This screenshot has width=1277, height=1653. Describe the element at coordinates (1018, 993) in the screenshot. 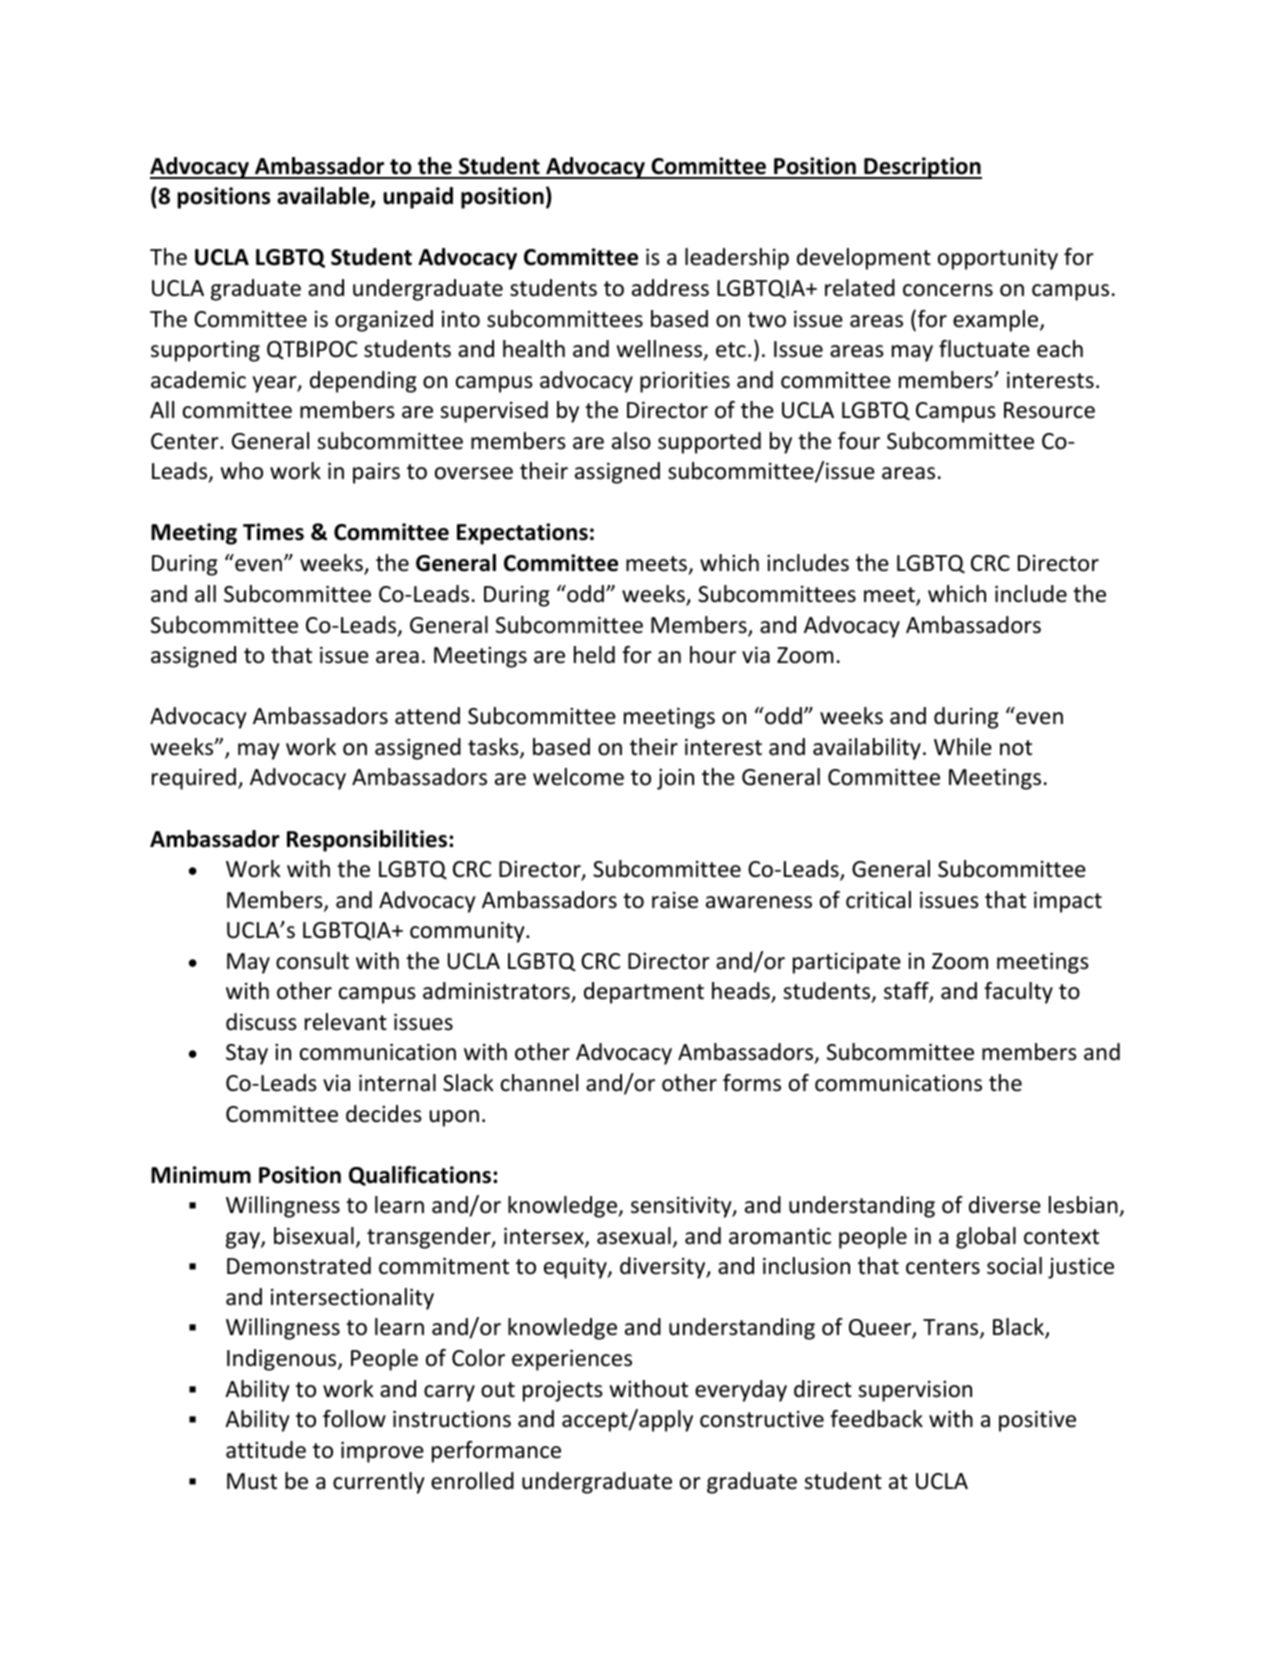

I see `faculty` at that location.
